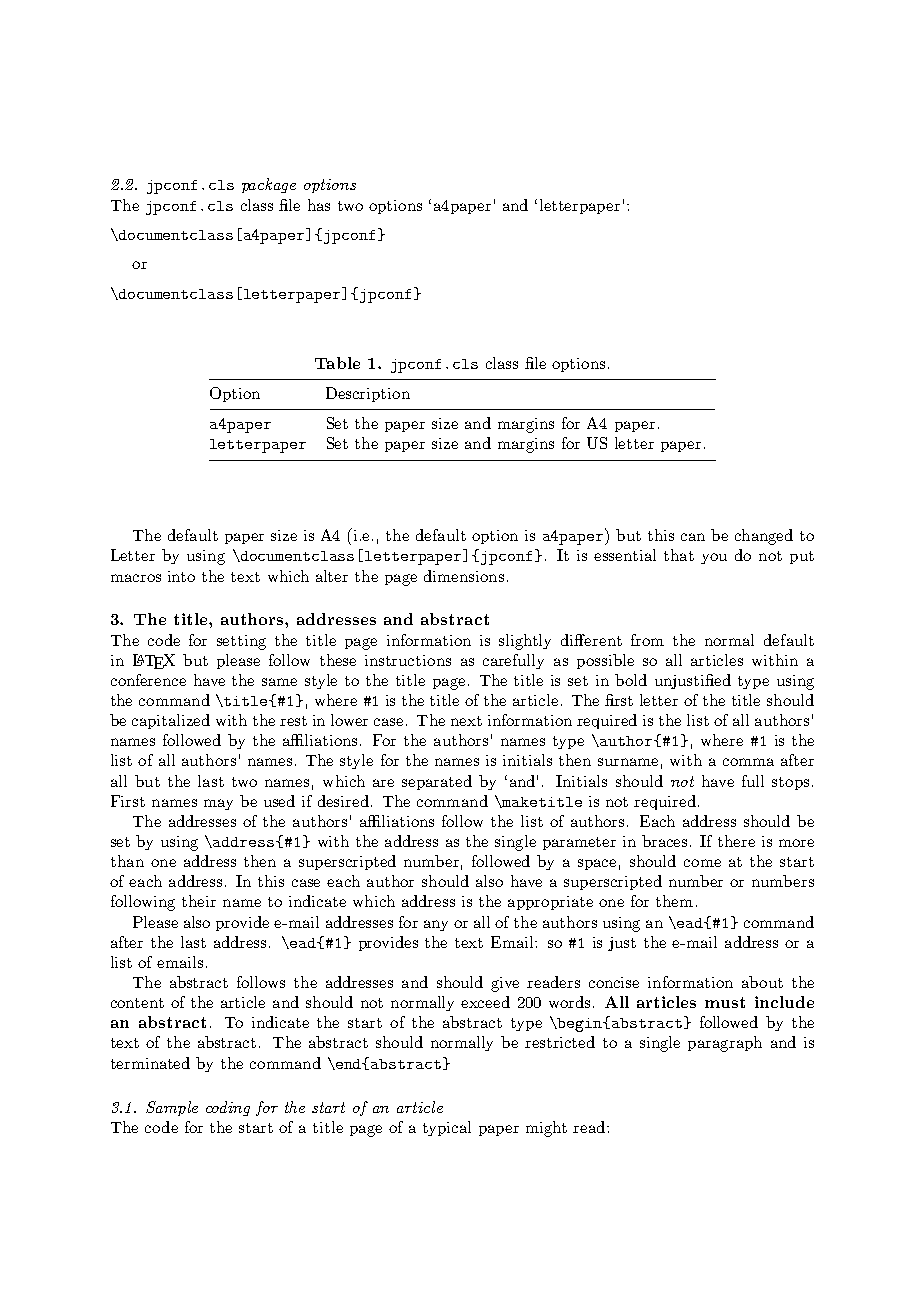  I want to click on may, so click(218, 804).
